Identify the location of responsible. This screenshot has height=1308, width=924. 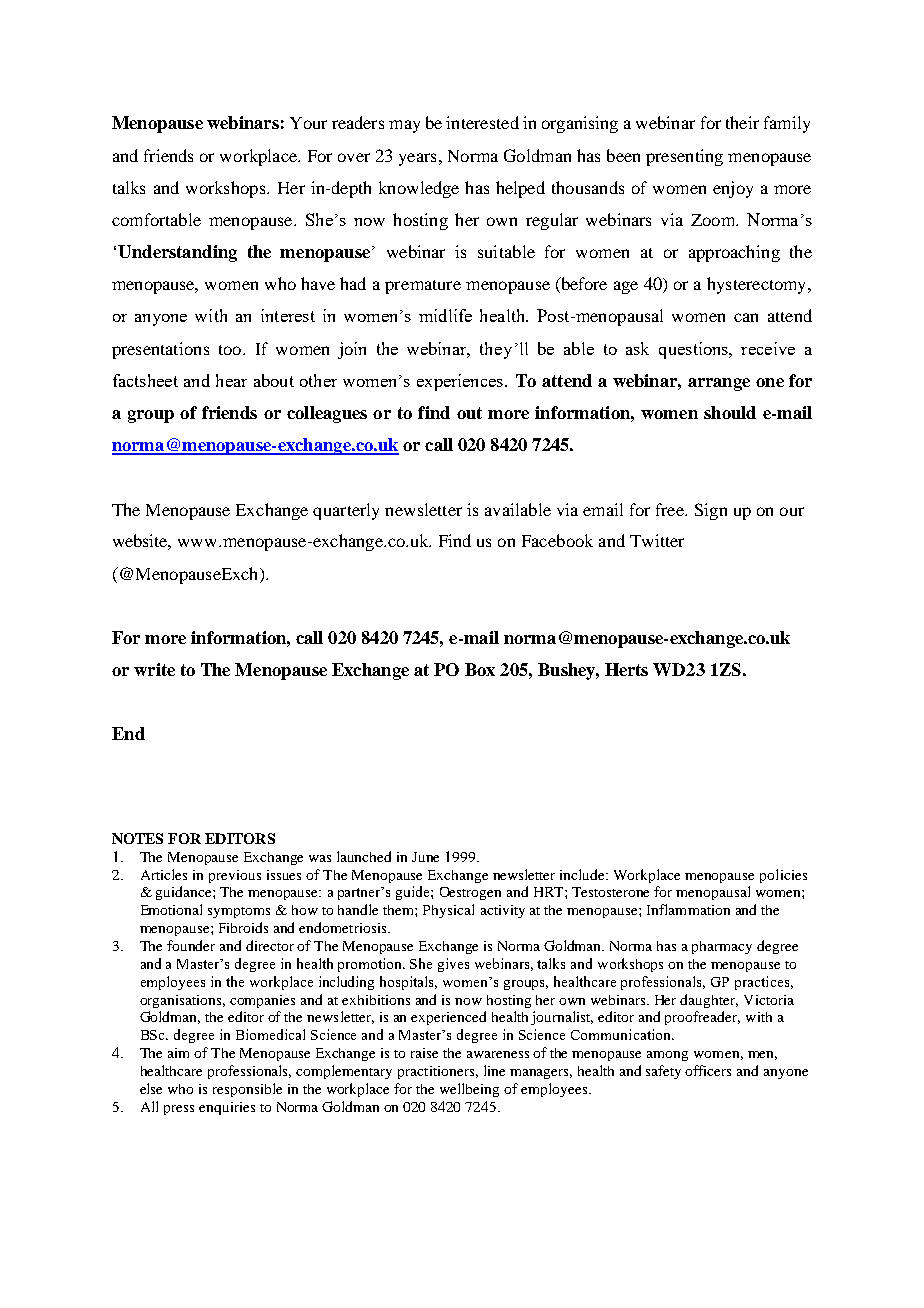
(247, 1090).
